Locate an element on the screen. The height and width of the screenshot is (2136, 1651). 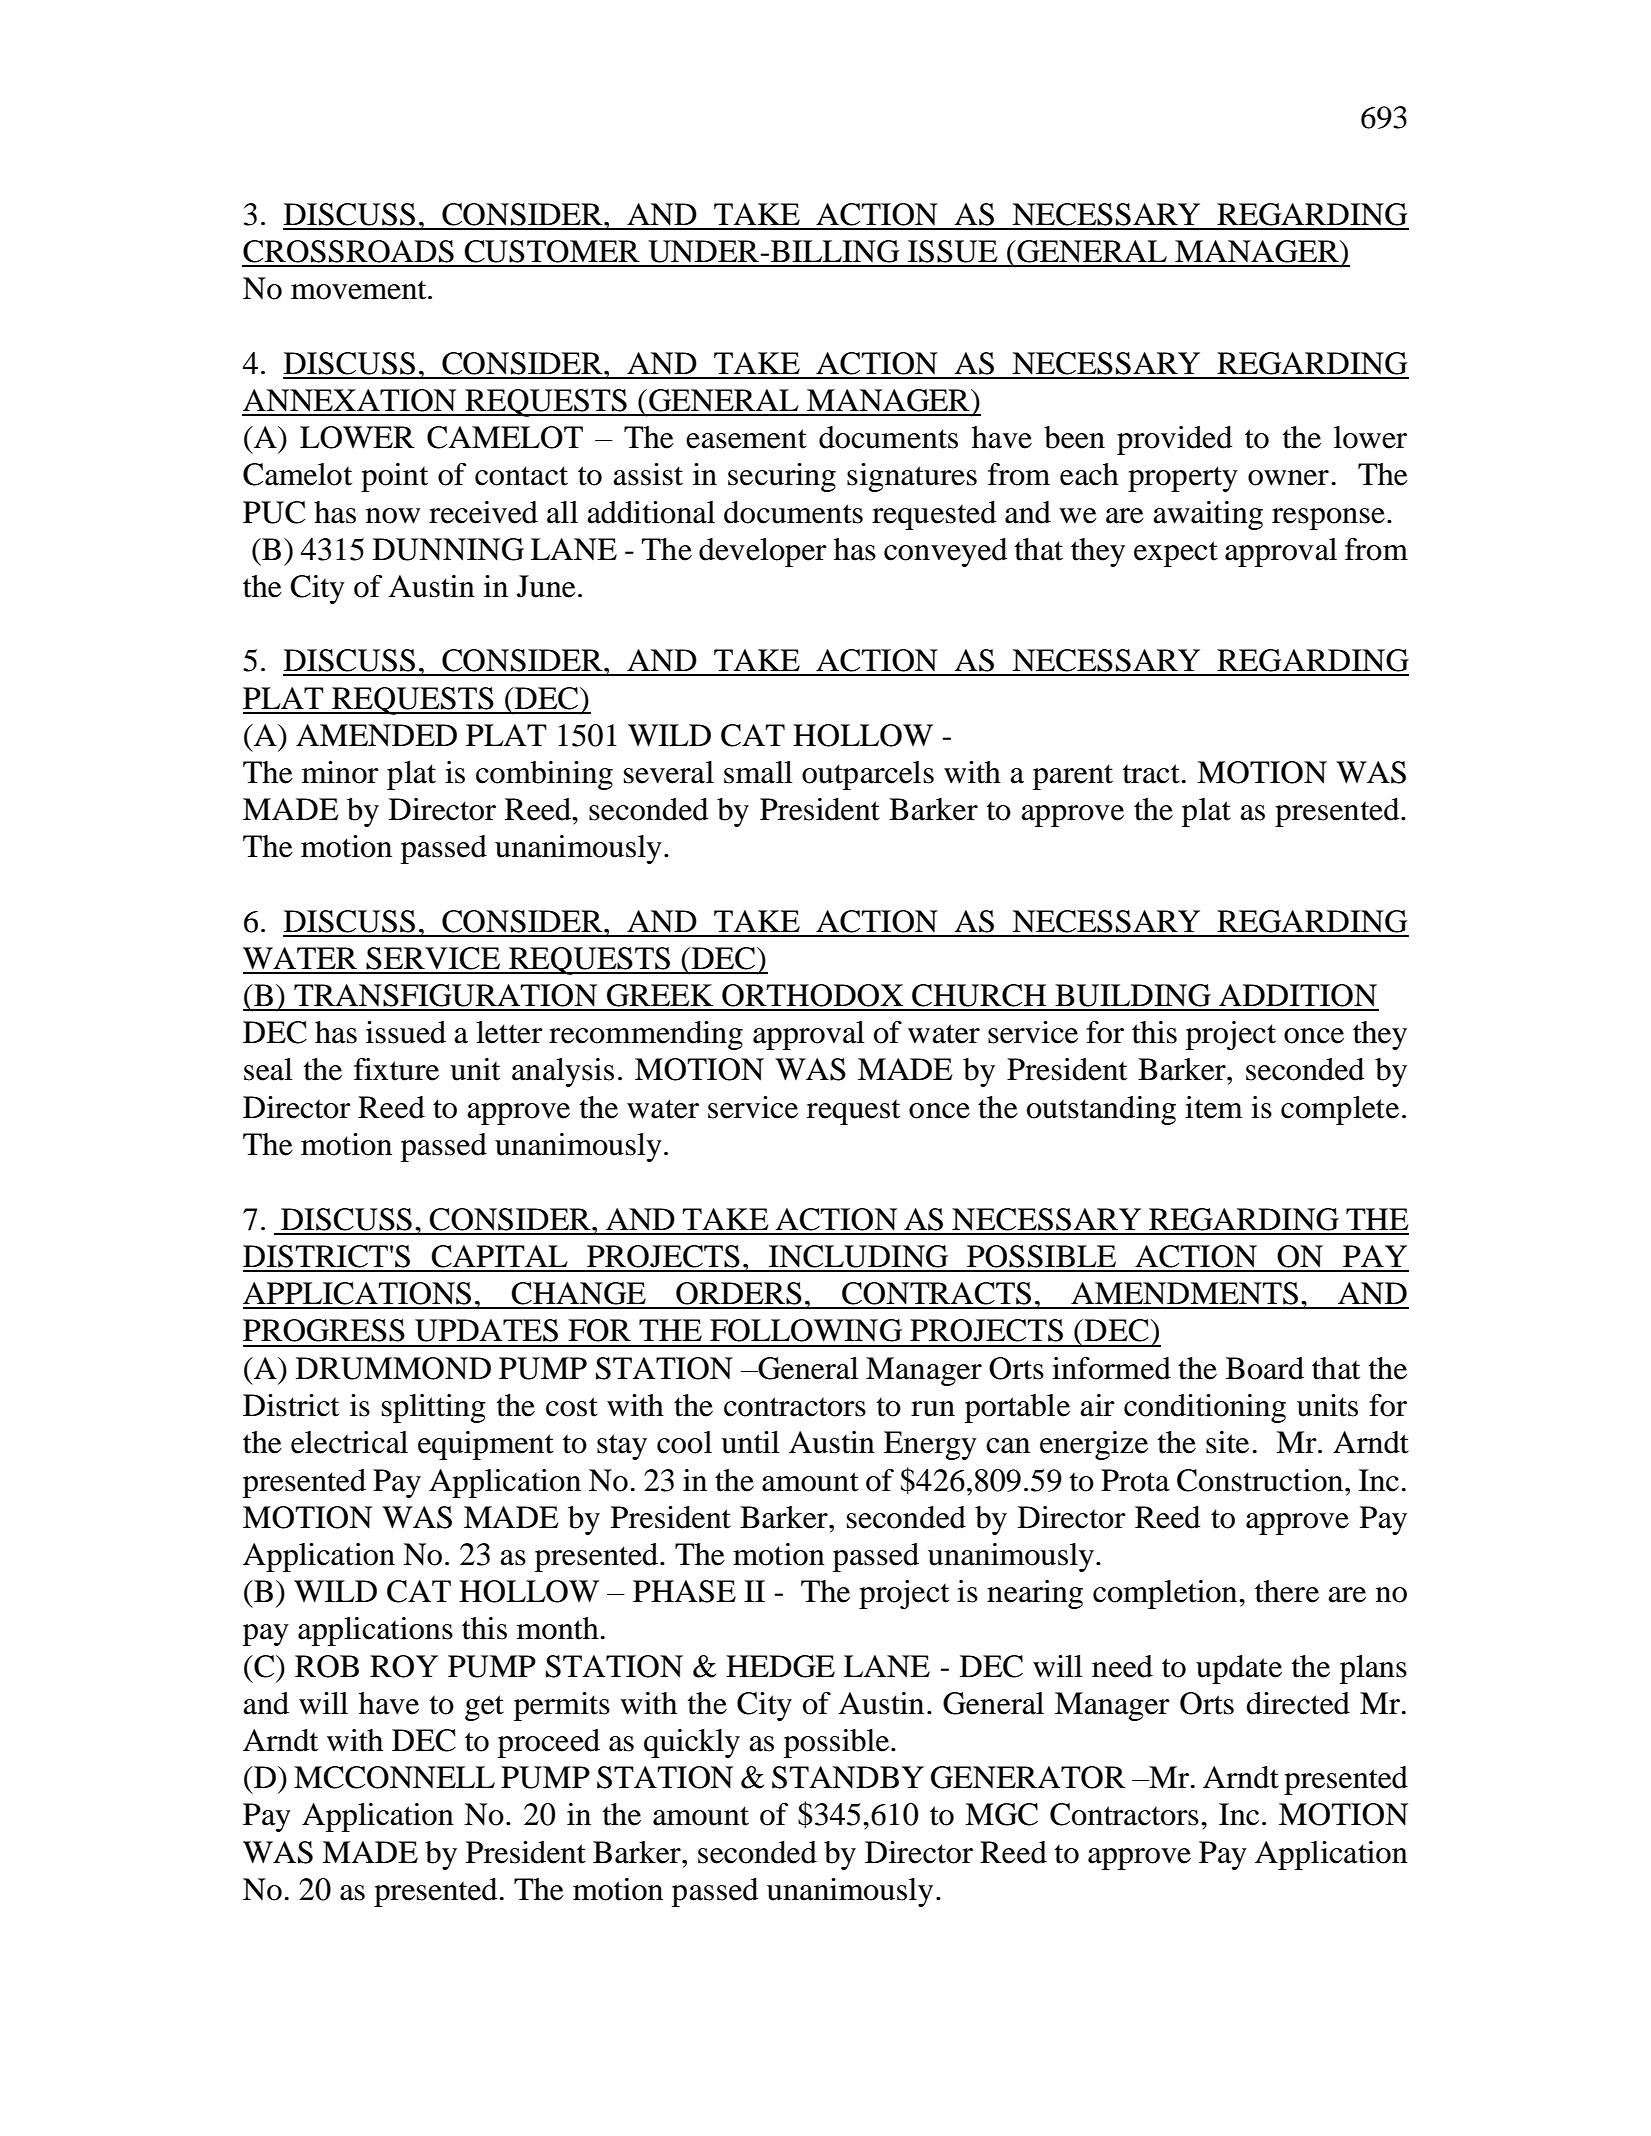
directed is located at coordinates (1298, 1703).
